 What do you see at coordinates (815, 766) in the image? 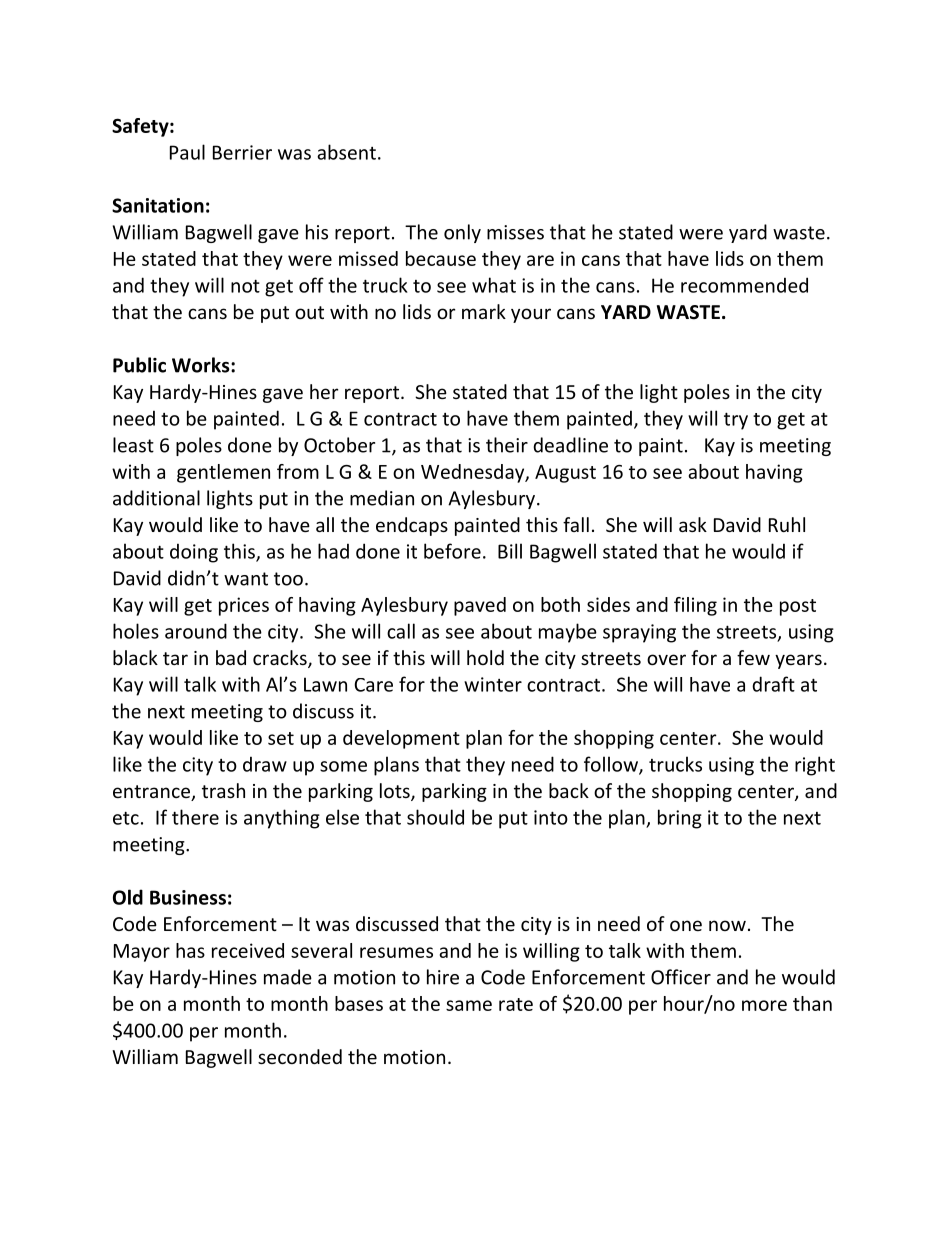
I see `right` at bounding box center [815, 766].
